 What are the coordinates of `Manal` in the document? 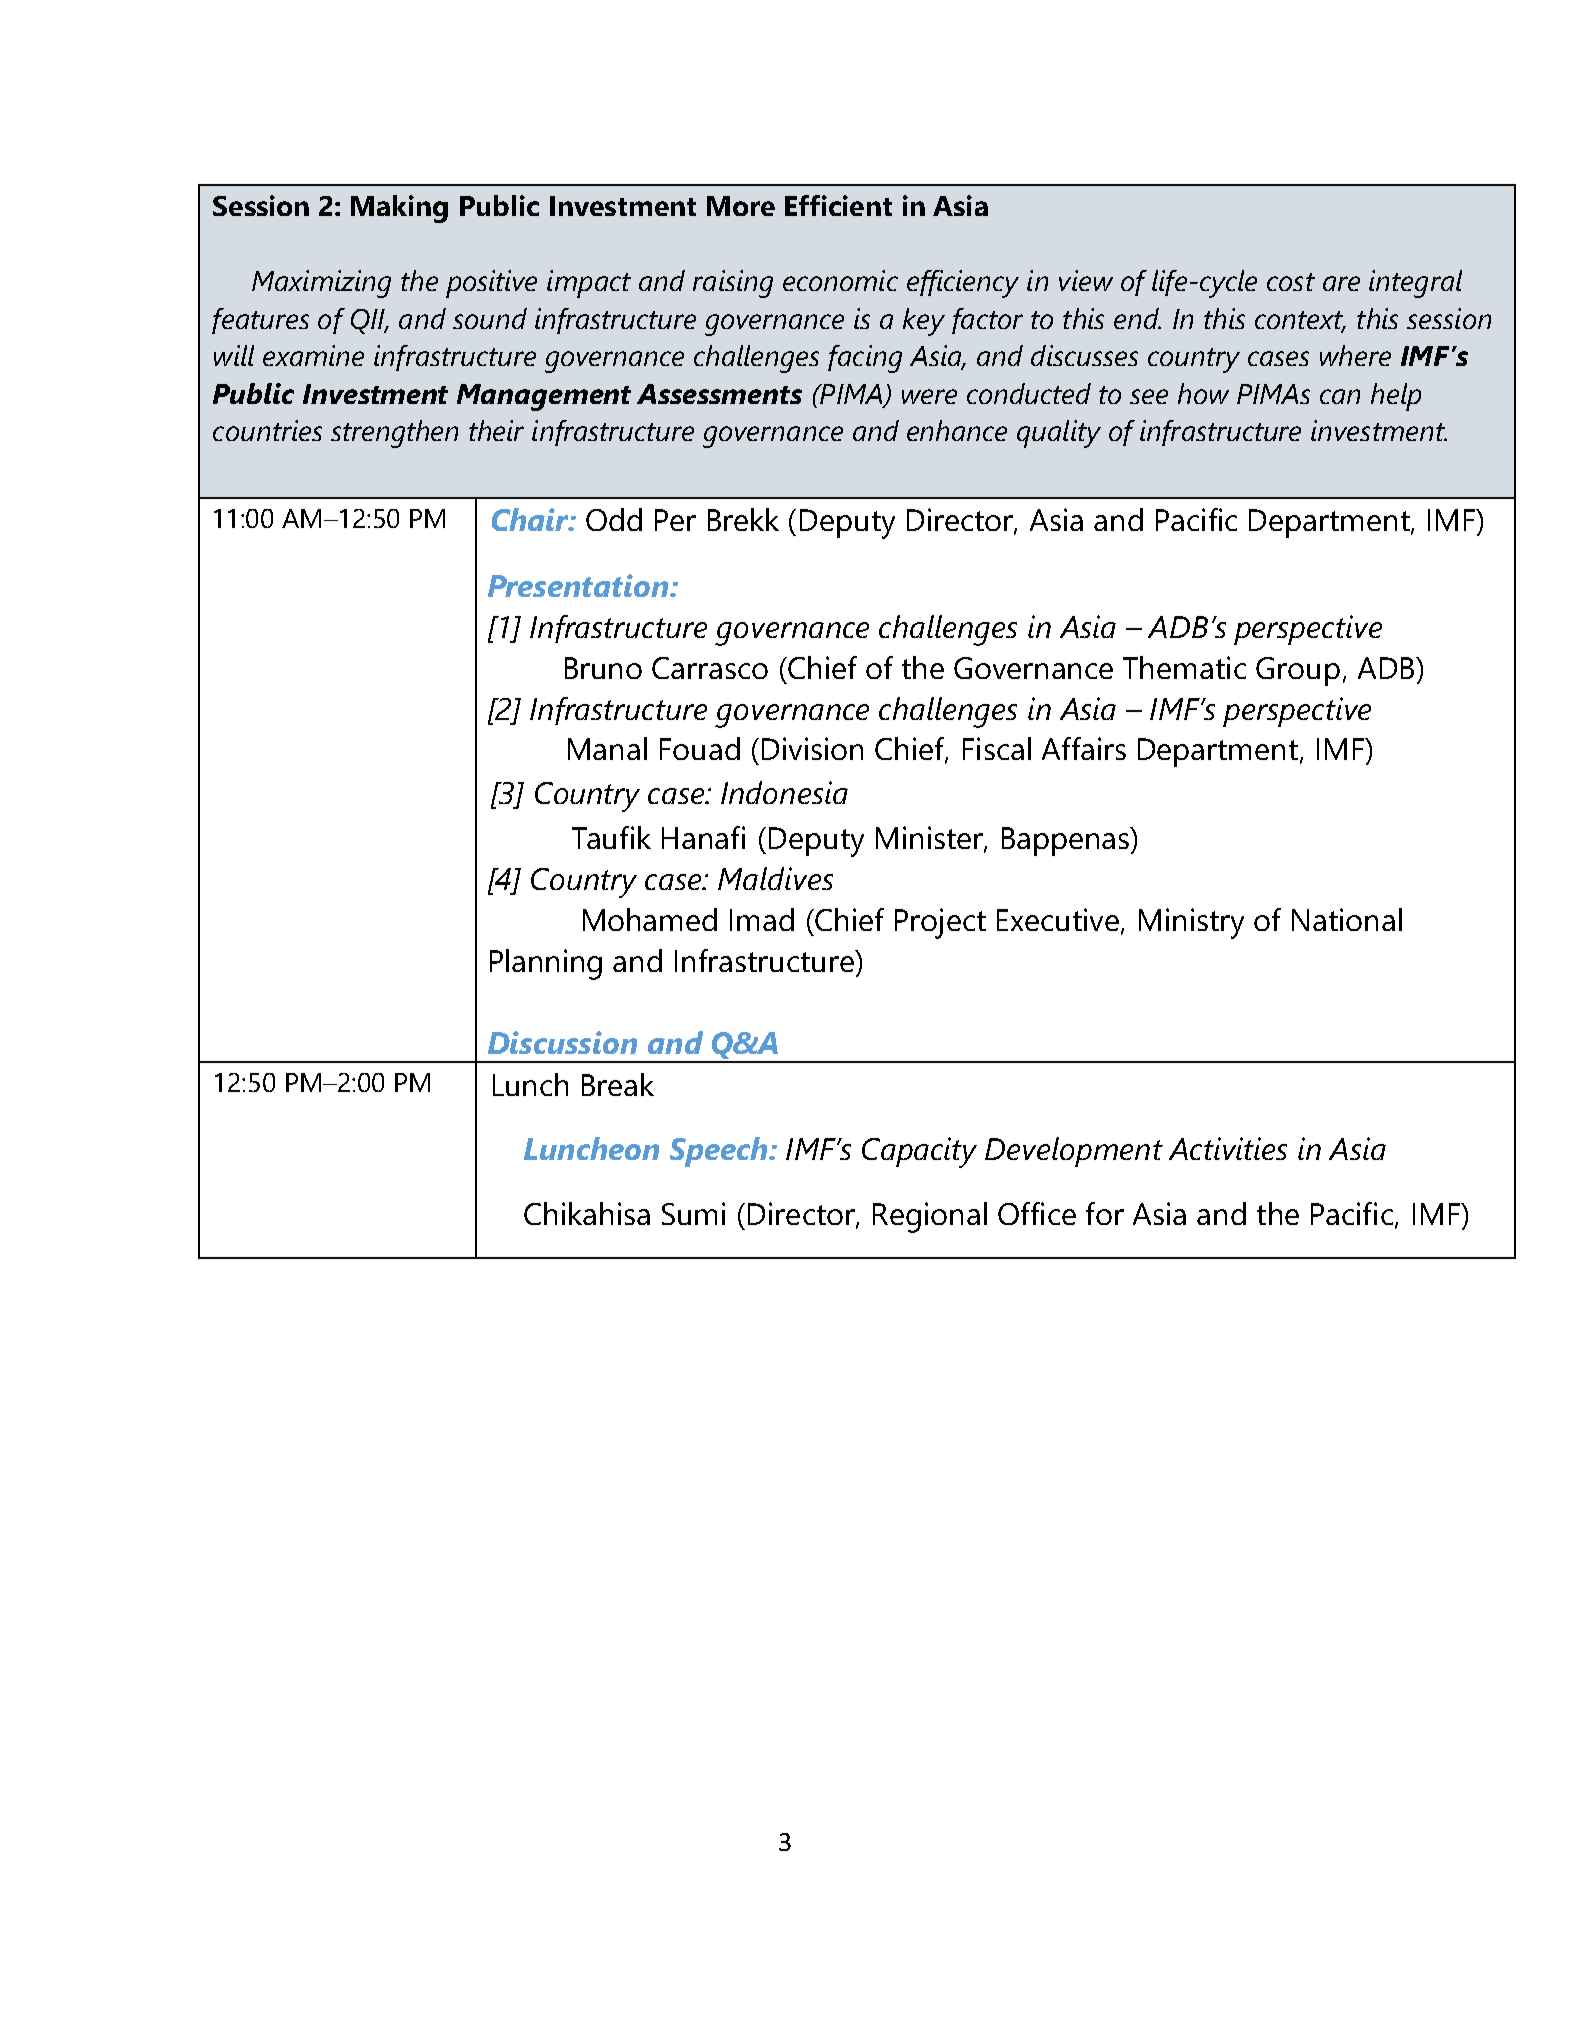 It's located at (607, 748).
